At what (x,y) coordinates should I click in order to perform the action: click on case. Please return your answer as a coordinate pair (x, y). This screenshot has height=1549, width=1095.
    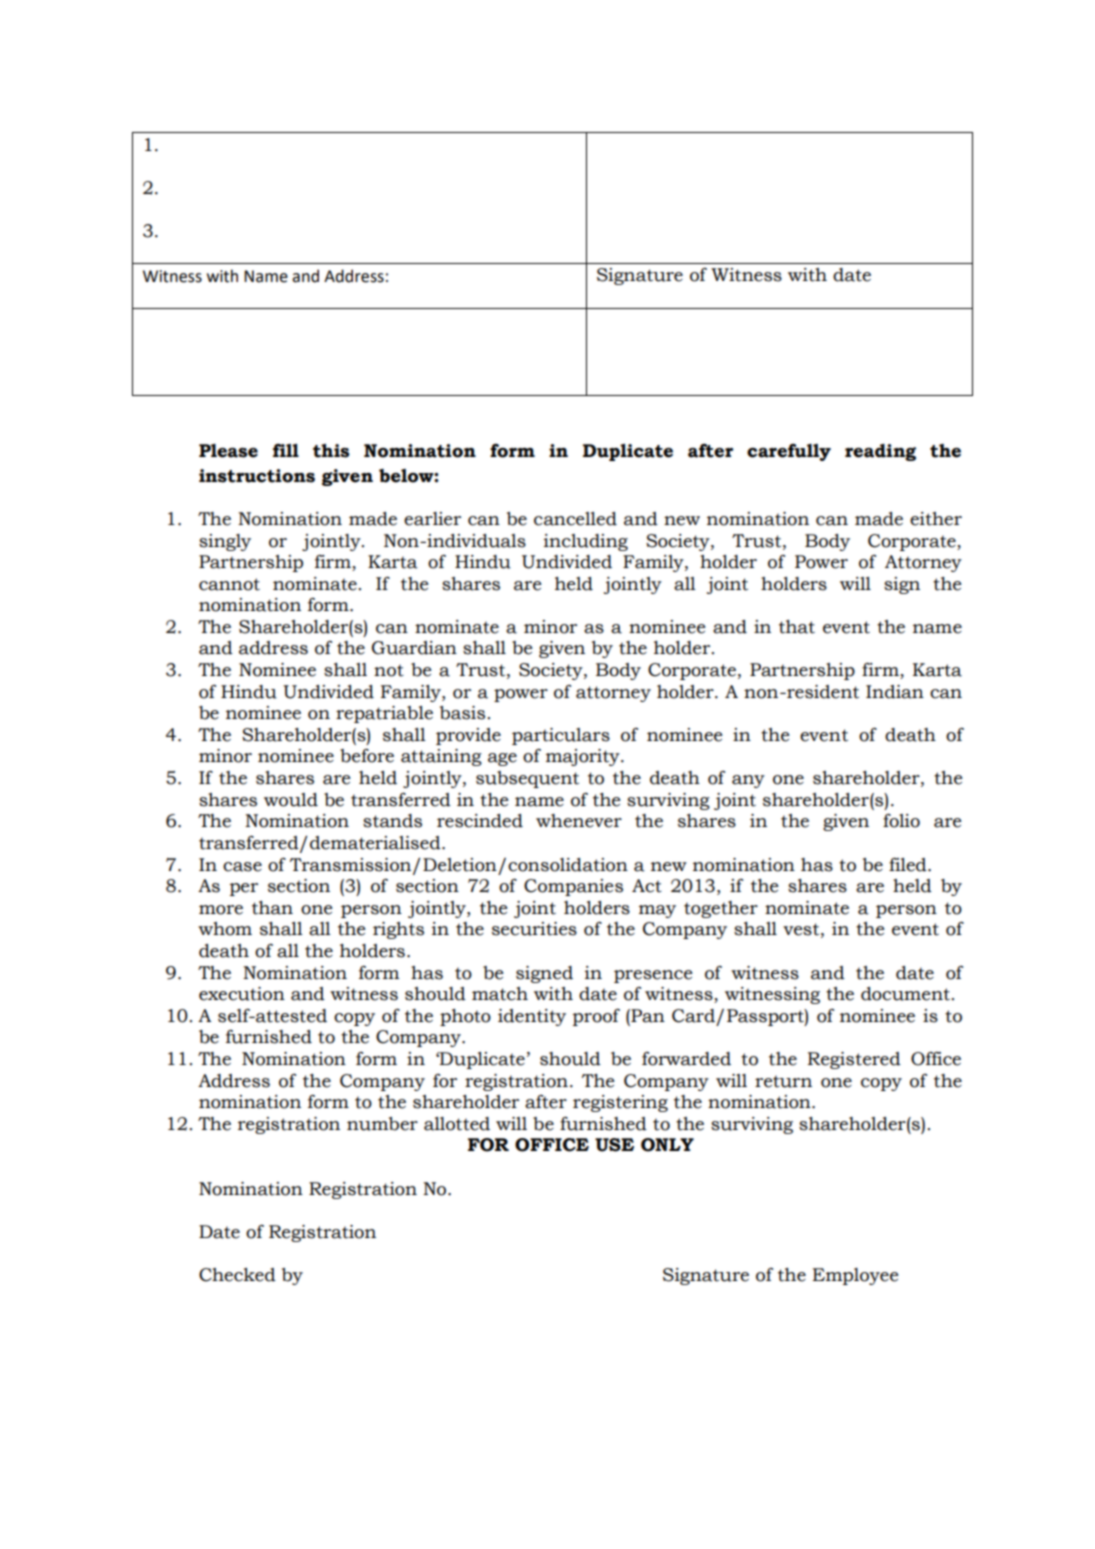
    Looking at the image, I should click on (242, 867).
